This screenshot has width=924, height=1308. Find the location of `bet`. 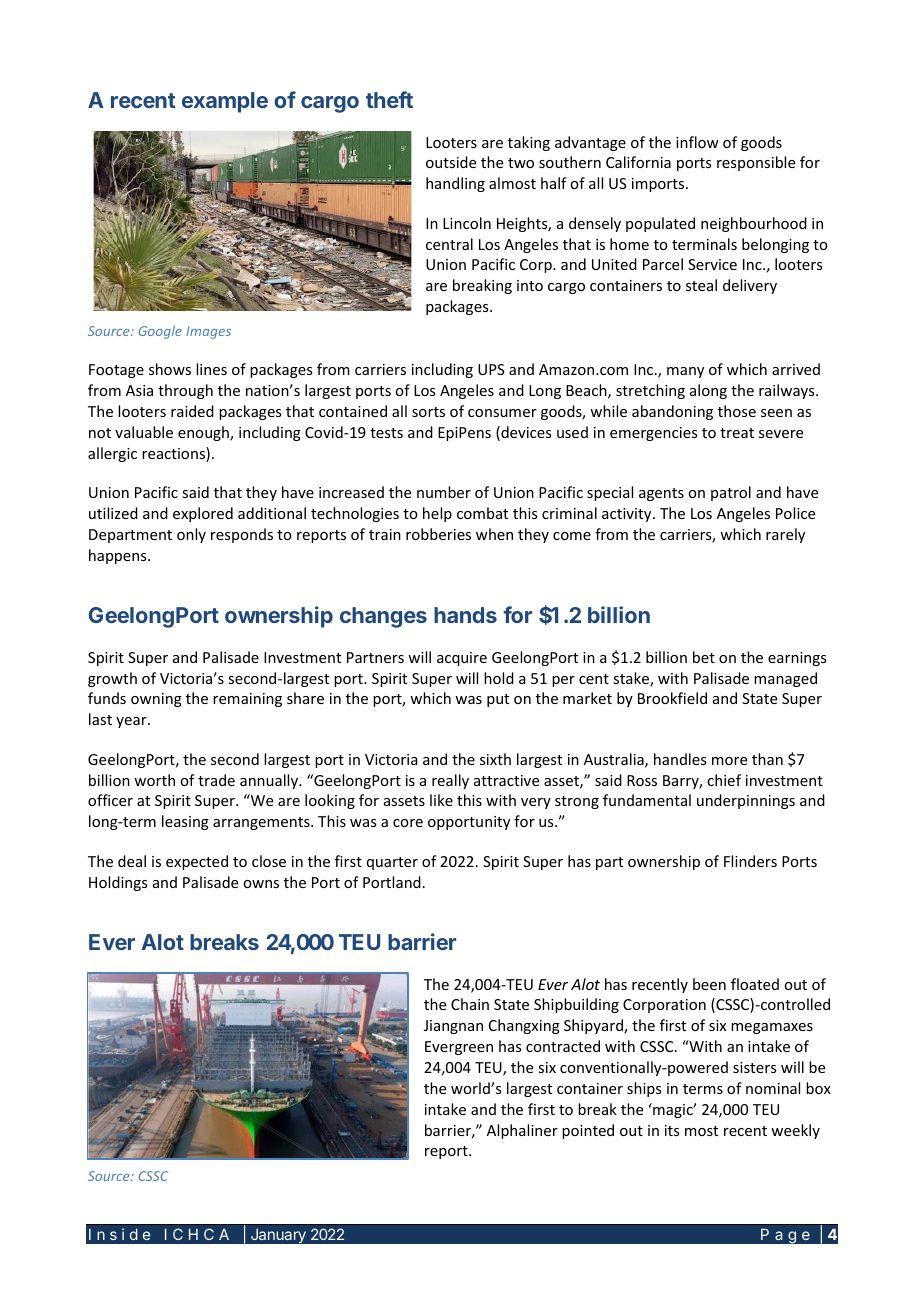

bet is located at coordinates (704, 657).
